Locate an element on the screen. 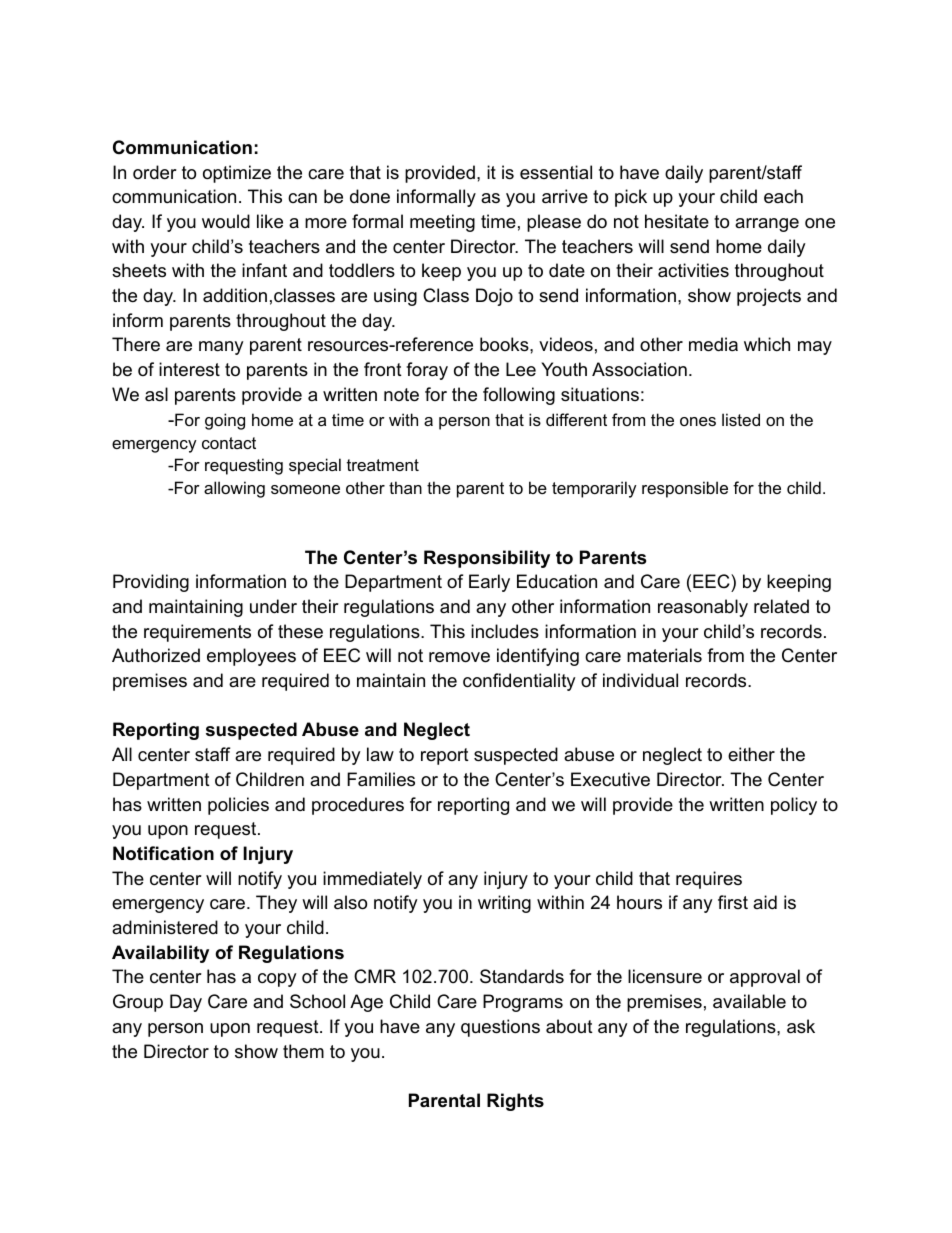 This screenshot has width=952, height=1233. responsible is located at coordinates (685, 489).
